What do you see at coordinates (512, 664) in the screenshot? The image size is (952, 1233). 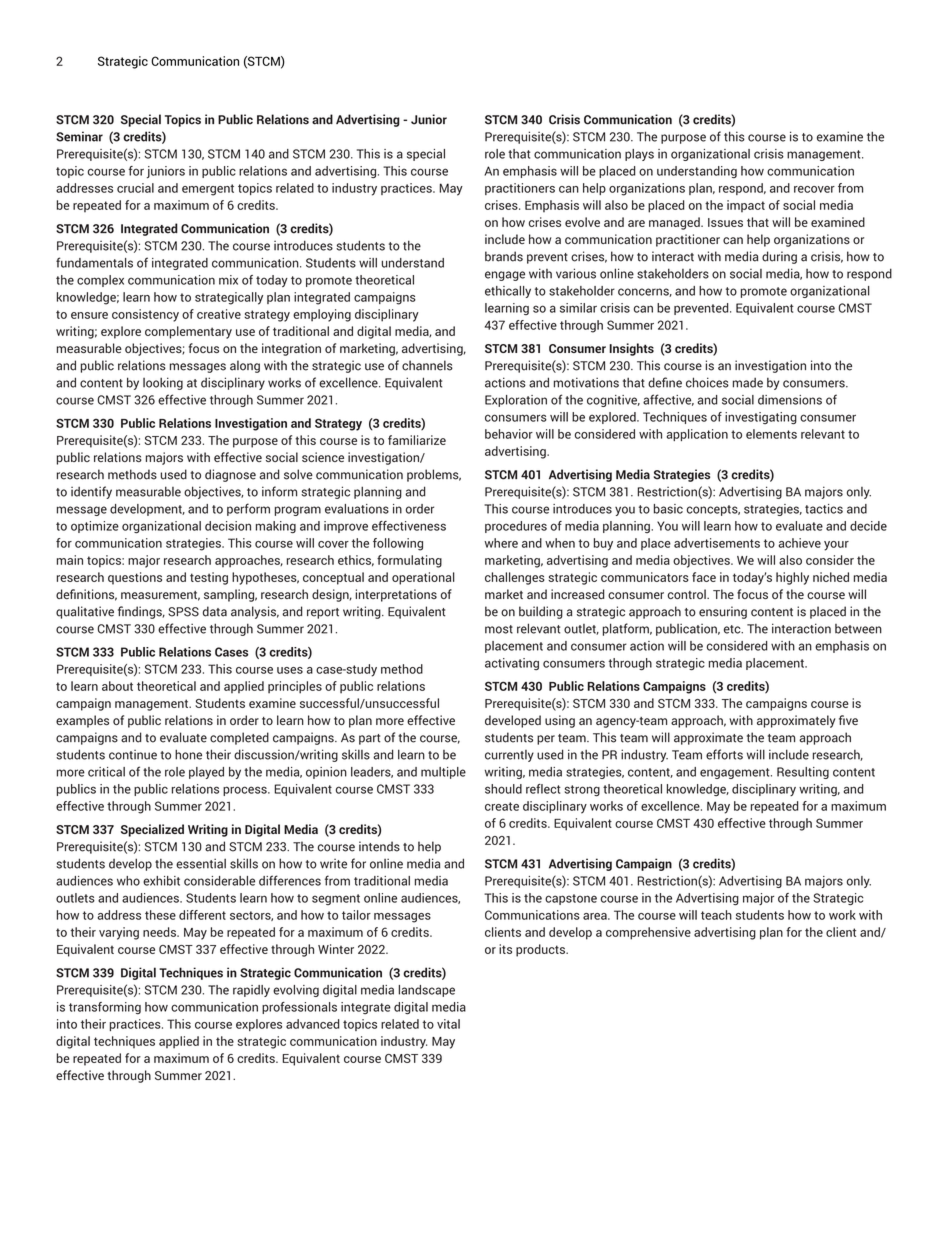 I see `activating` at bounding box center [512, 664].
